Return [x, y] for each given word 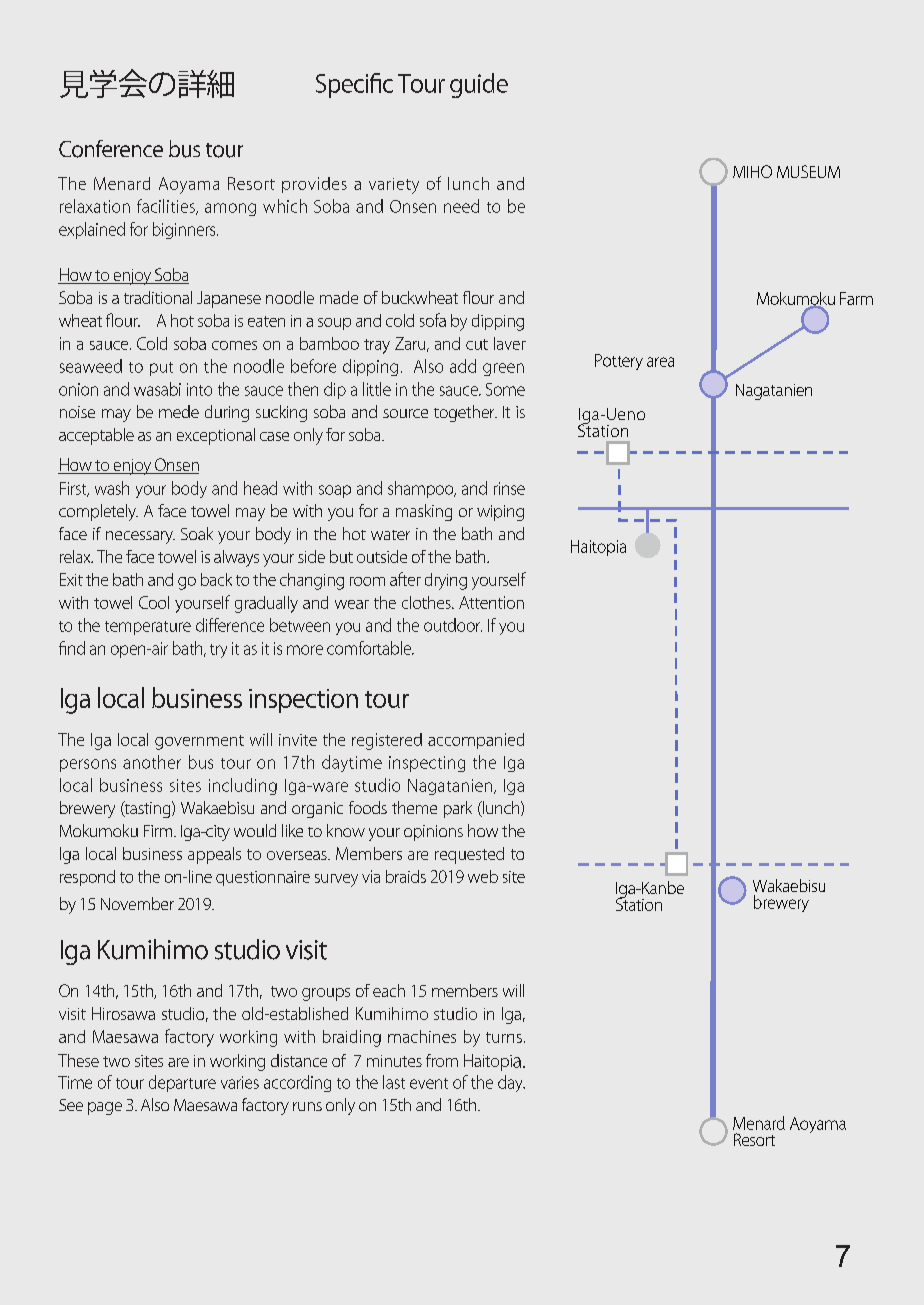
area [660, 362]
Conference [111, 149]
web [483, 876]
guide [479, 85]
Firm [159, 831]
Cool [154, 602]
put [161, 369]
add [463, 366]
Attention [491, 602]
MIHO [752, 171]
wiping [500, 513]
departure [182, 1083]
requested [469, 855]
